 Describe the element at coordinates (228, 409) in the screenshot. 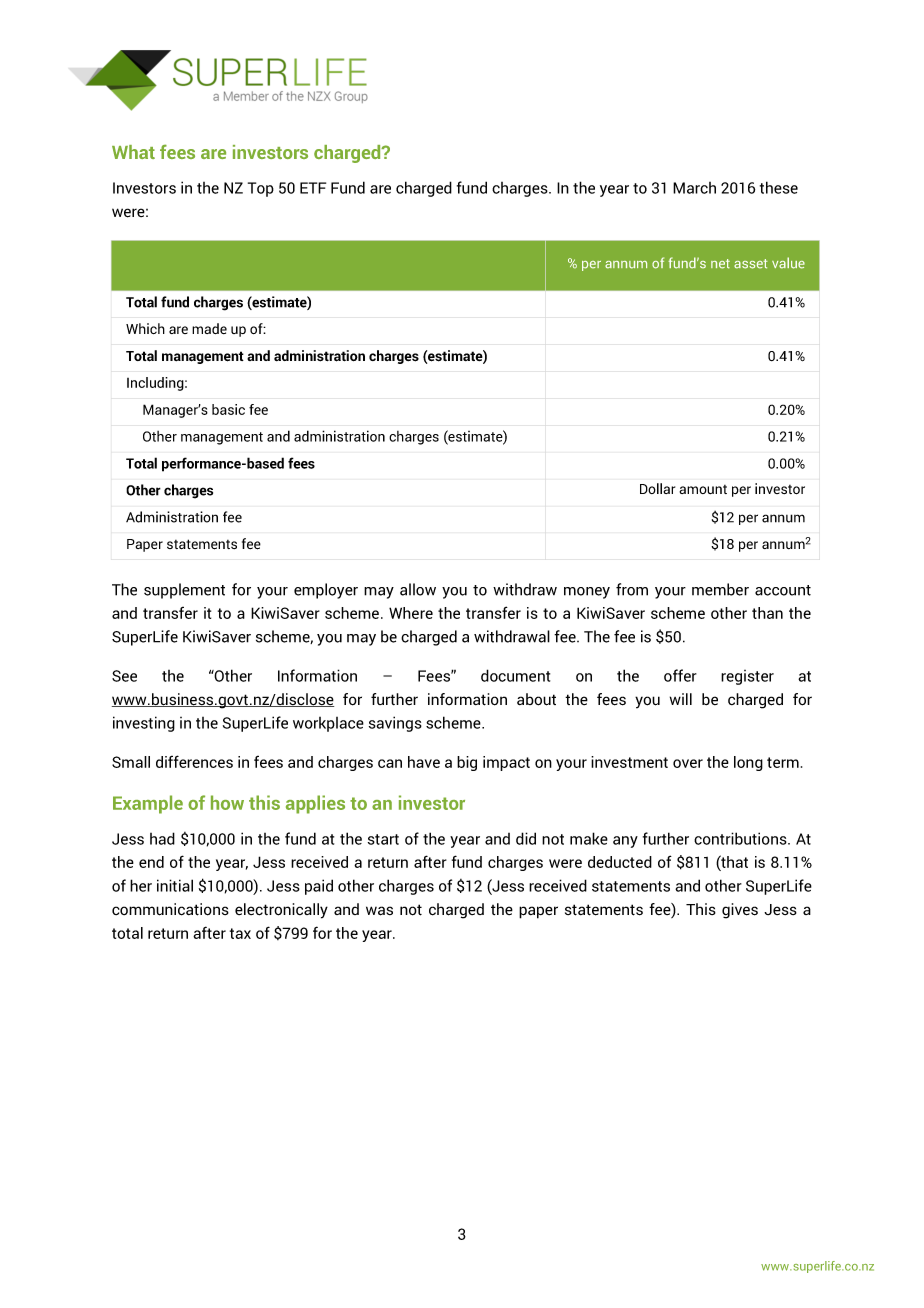

I see `basic` at that location.
